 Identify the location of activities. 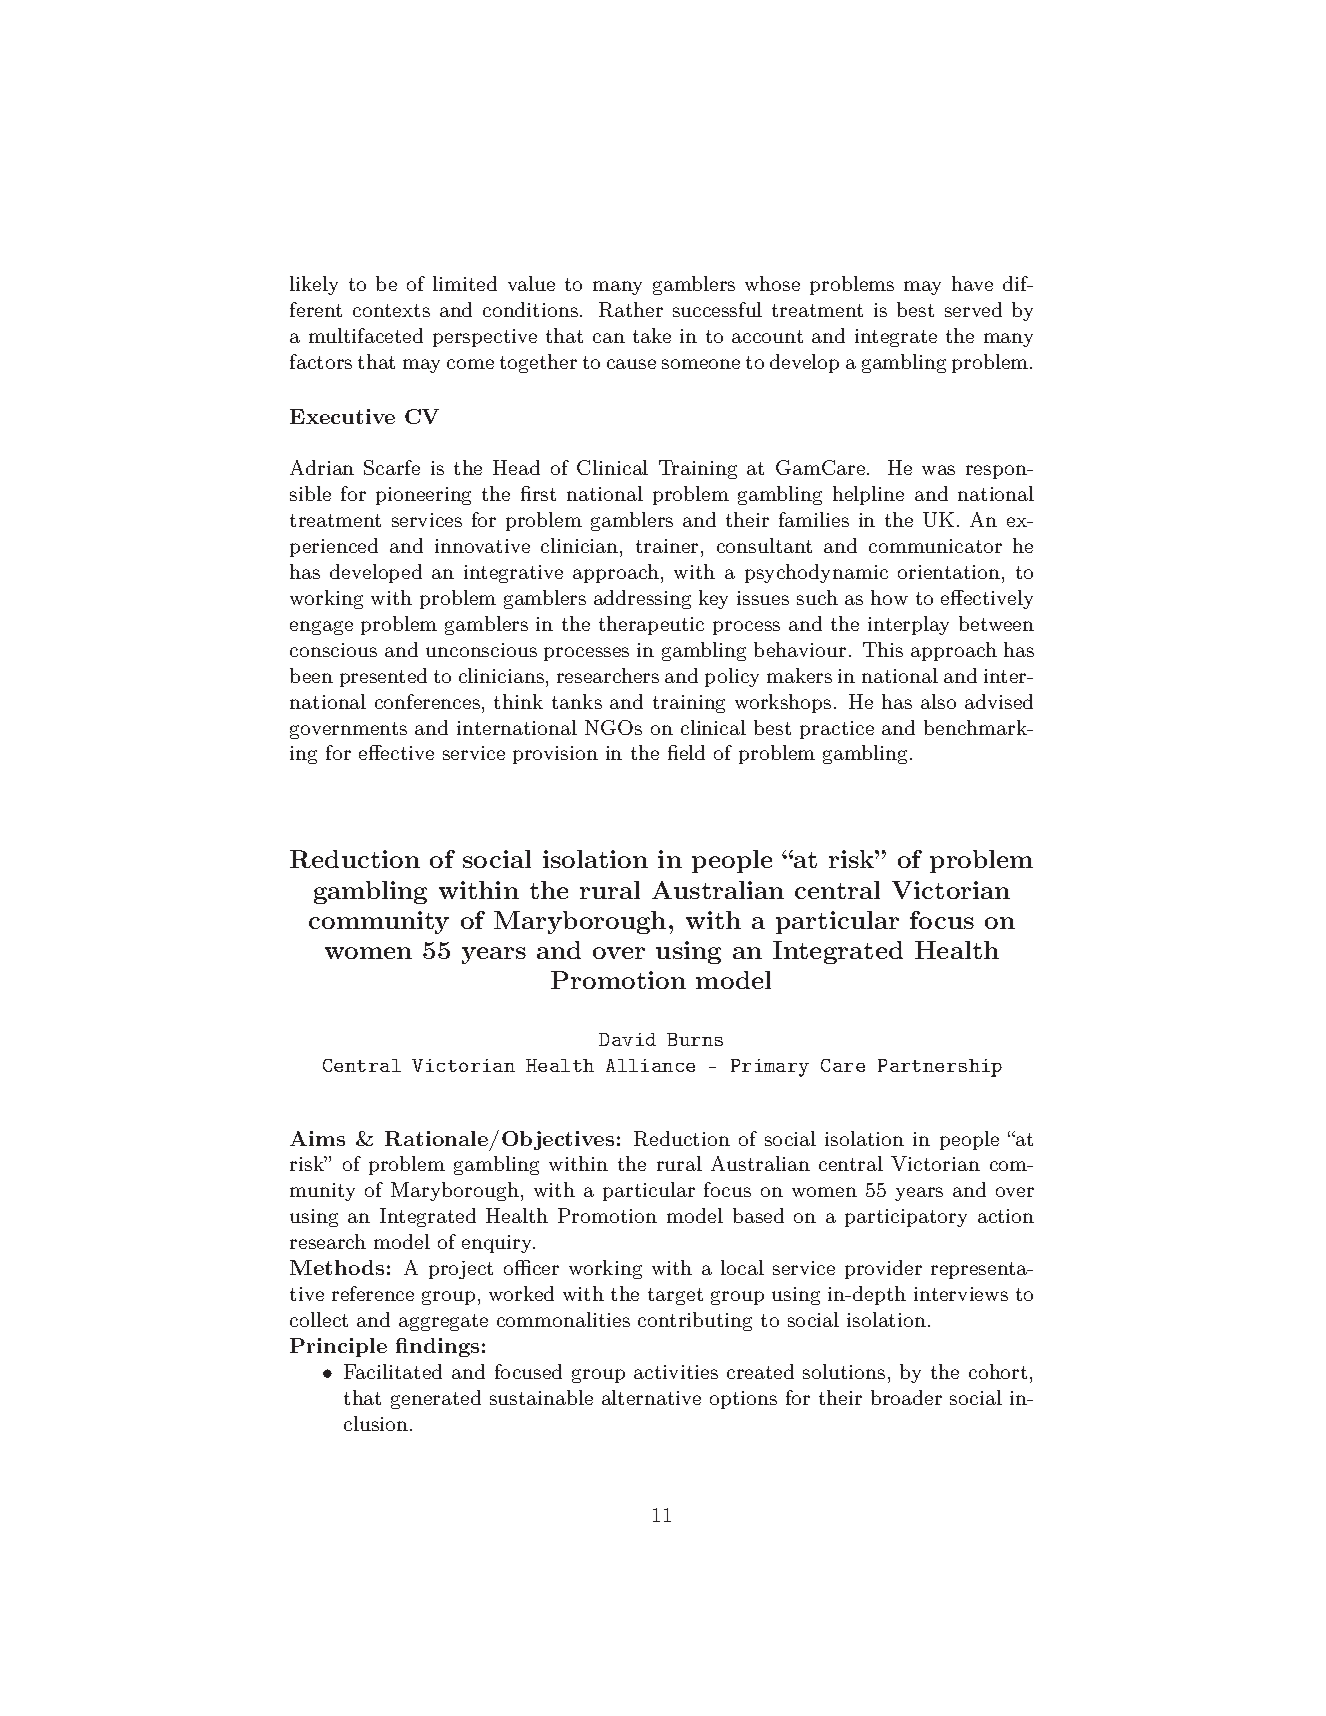
(676, 1372).
